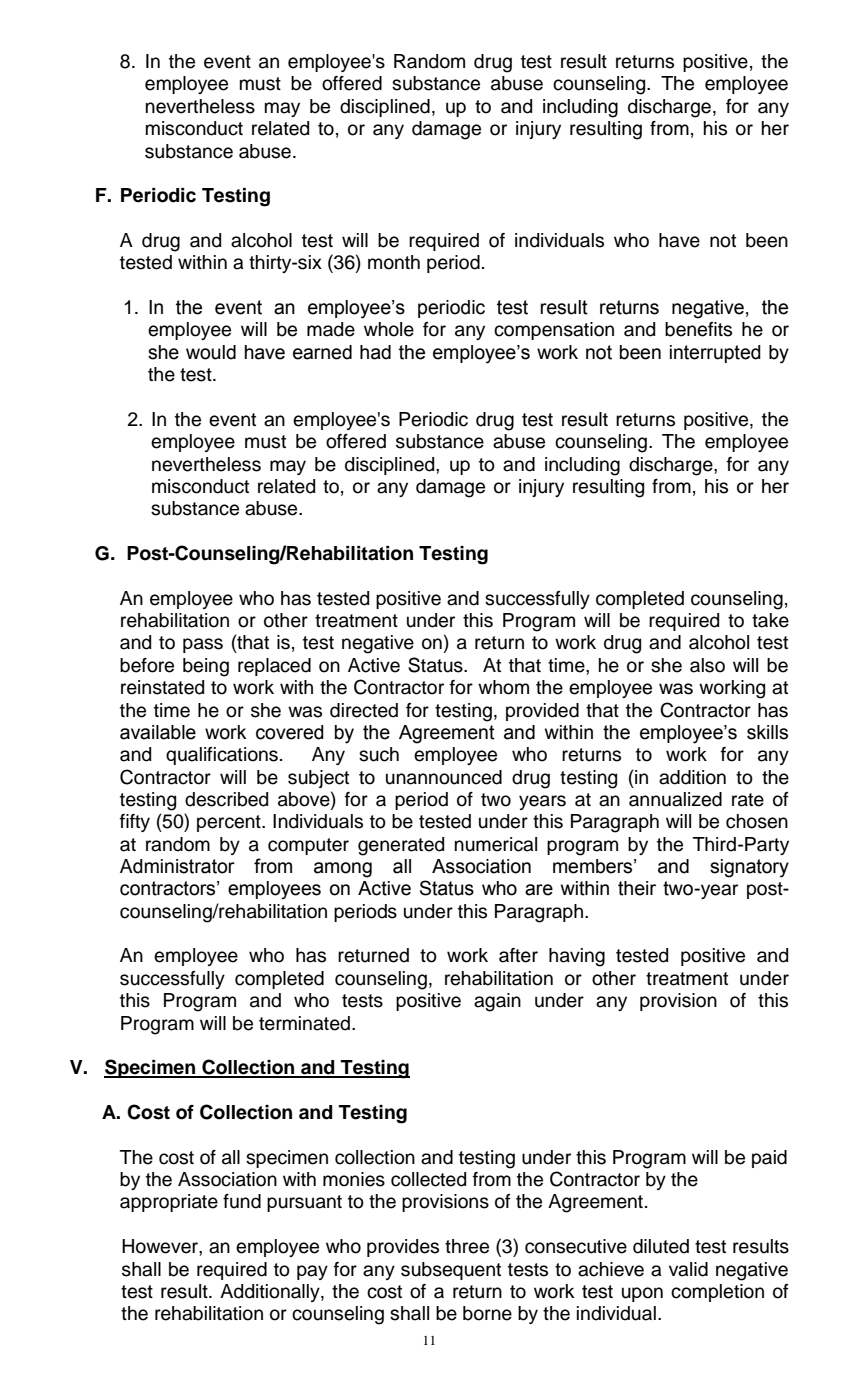 This image has width=849, height=1400. I want to click on had, so click(375, 352).
